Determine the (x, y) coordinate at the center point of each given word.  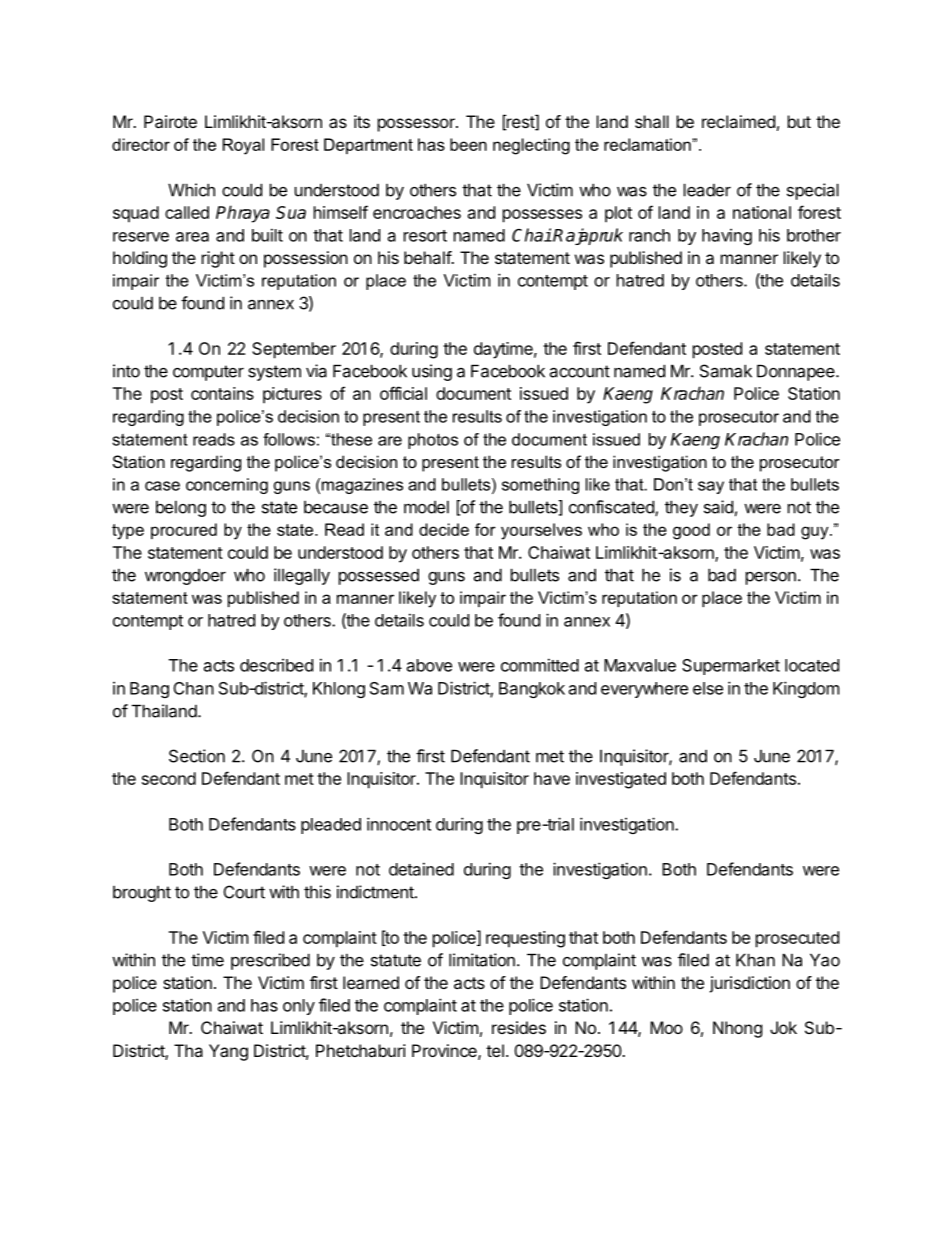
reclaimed (738, 121)
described (276, 665)
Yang (228, 1052)
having (727, 236)
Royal (243, 146)
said (718, 507)
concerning (227, 486)
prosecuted (797, 939)
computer (208, 373)
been (468, 144)
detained (421, 869)
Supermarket (731, 667)
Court (244, 892)
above (429, 665)
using (432, 372)
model (426, 507)
